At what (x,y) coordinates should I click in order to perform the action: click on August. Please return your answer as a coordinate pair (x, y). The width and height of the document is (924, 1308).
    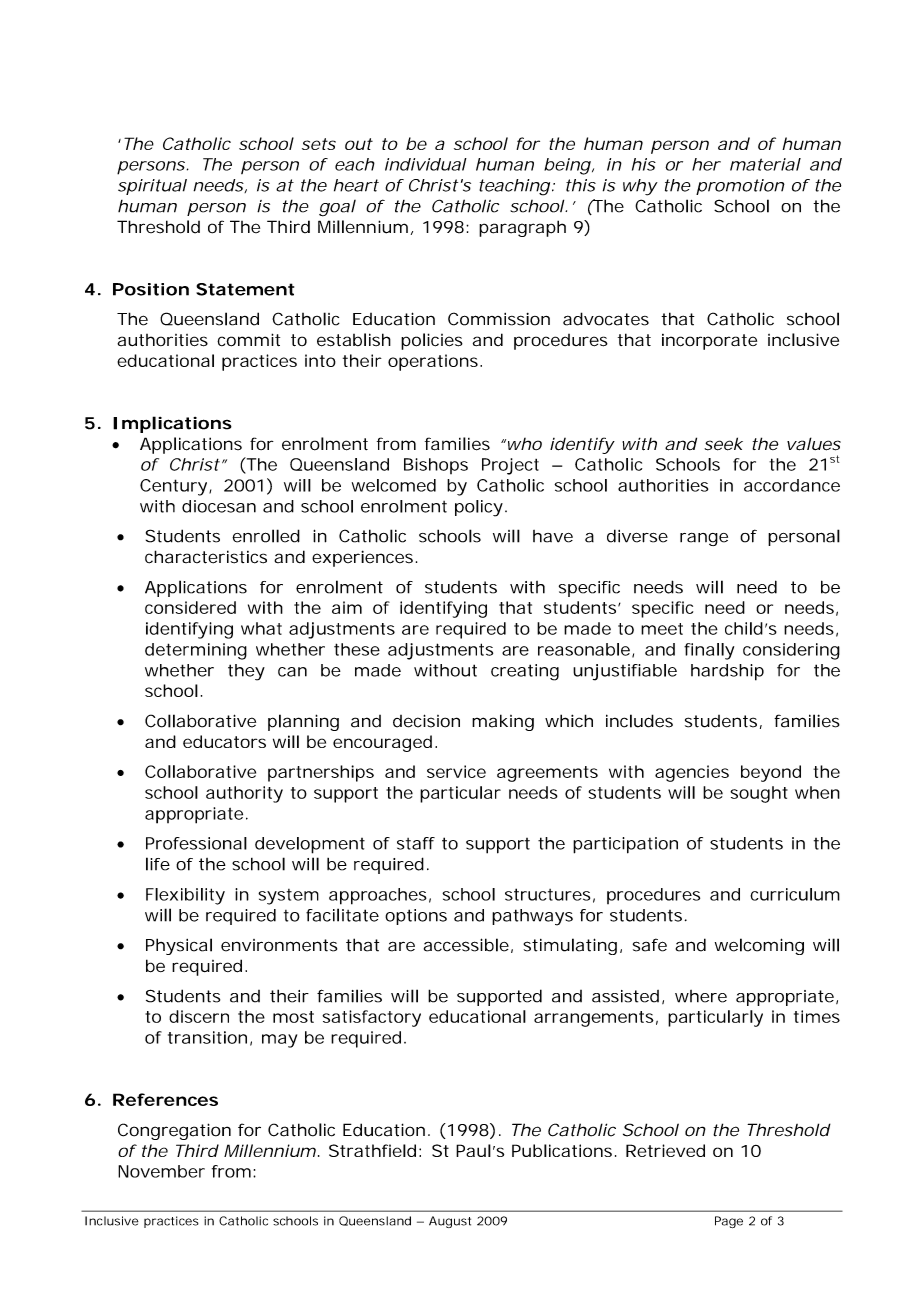
    Looking at the image, I should click on (450, 1222).
